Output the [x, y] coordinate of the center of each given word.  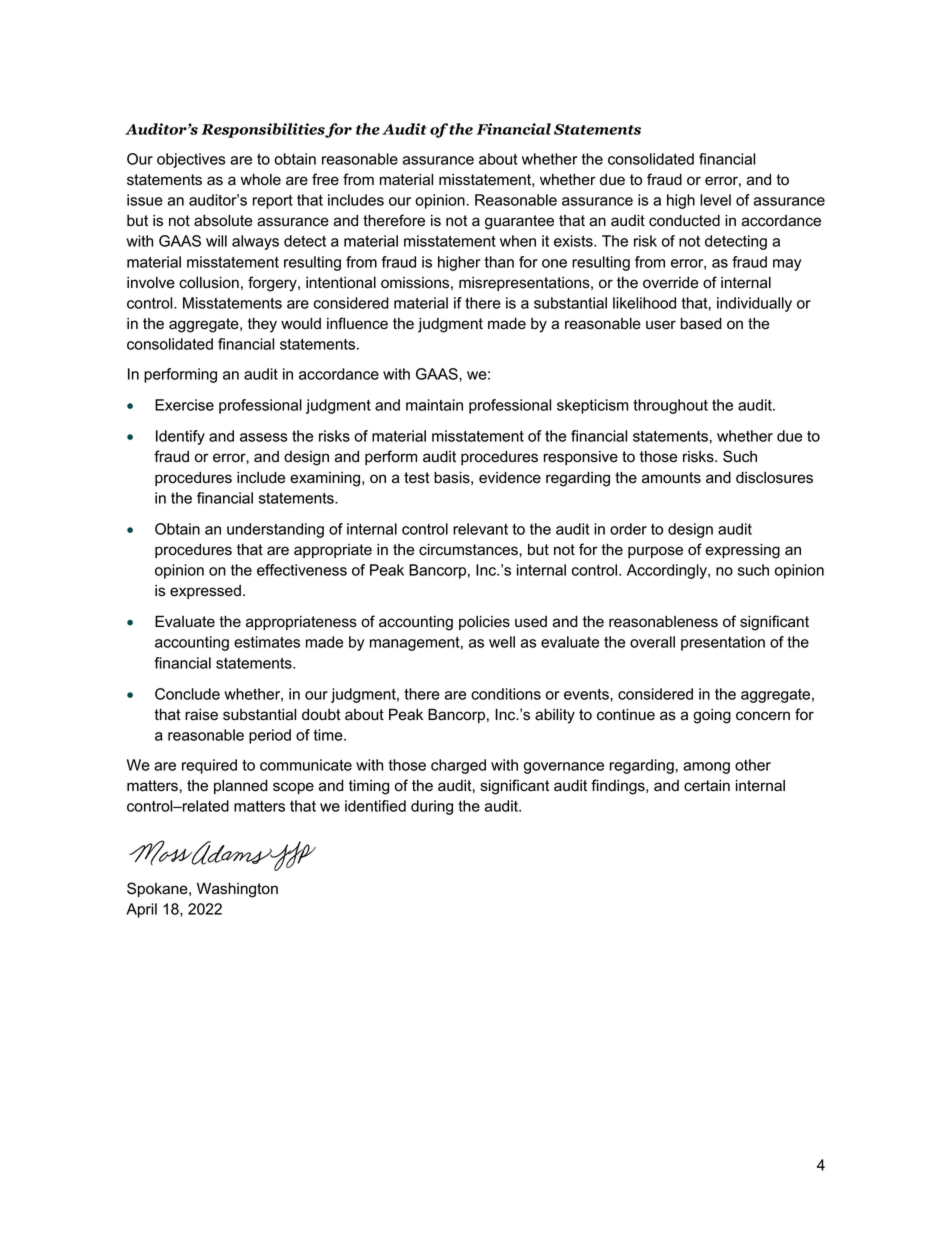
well [502, 642]
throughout [670, 406]
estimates [267, 642]
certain [707, 786]
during [432, 807]
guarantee [519, 222]
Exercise [184, 405]
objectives [191, 160]
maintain [434, 405]
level [715, 200]
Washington [237, 890]
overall [652, 642]
